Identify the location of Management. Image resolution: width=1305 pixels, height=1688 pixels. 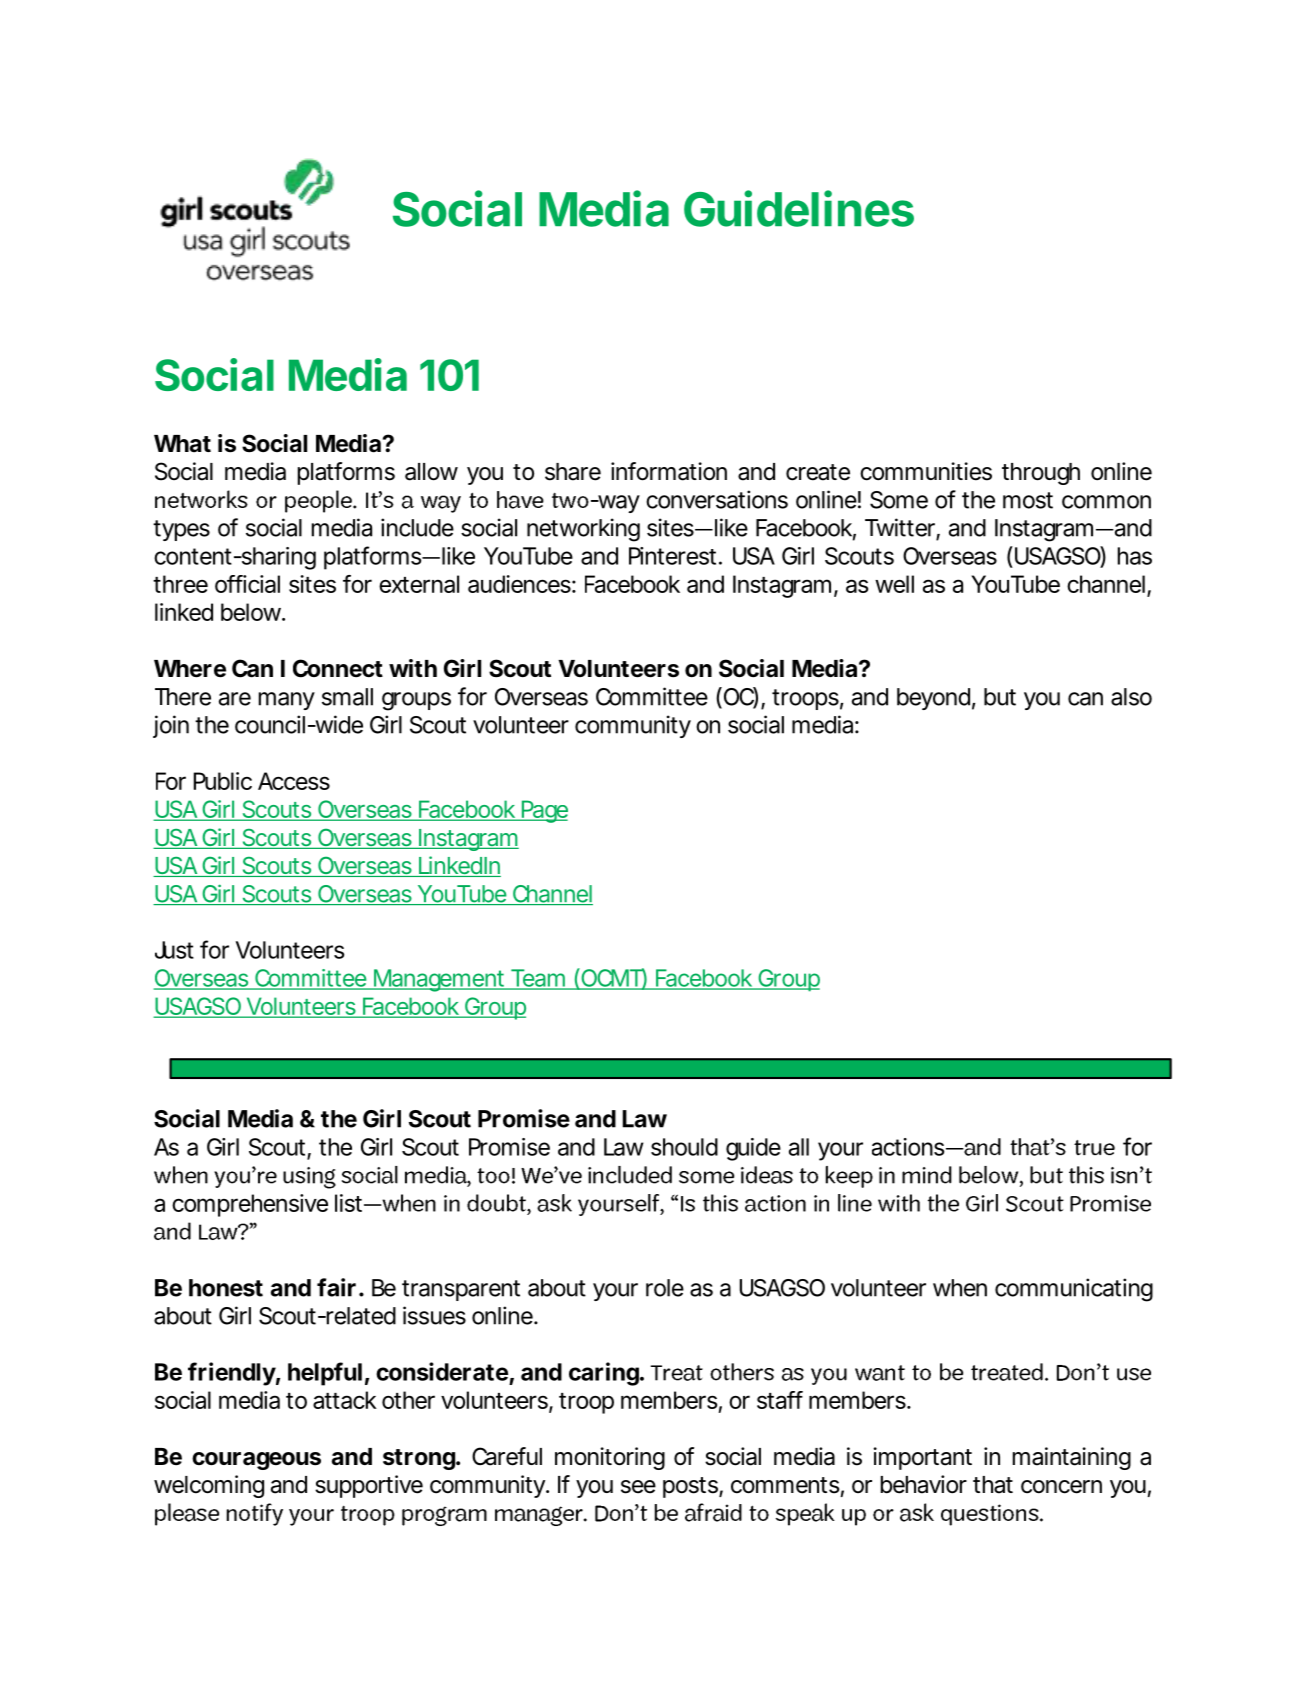
(438, 980).
